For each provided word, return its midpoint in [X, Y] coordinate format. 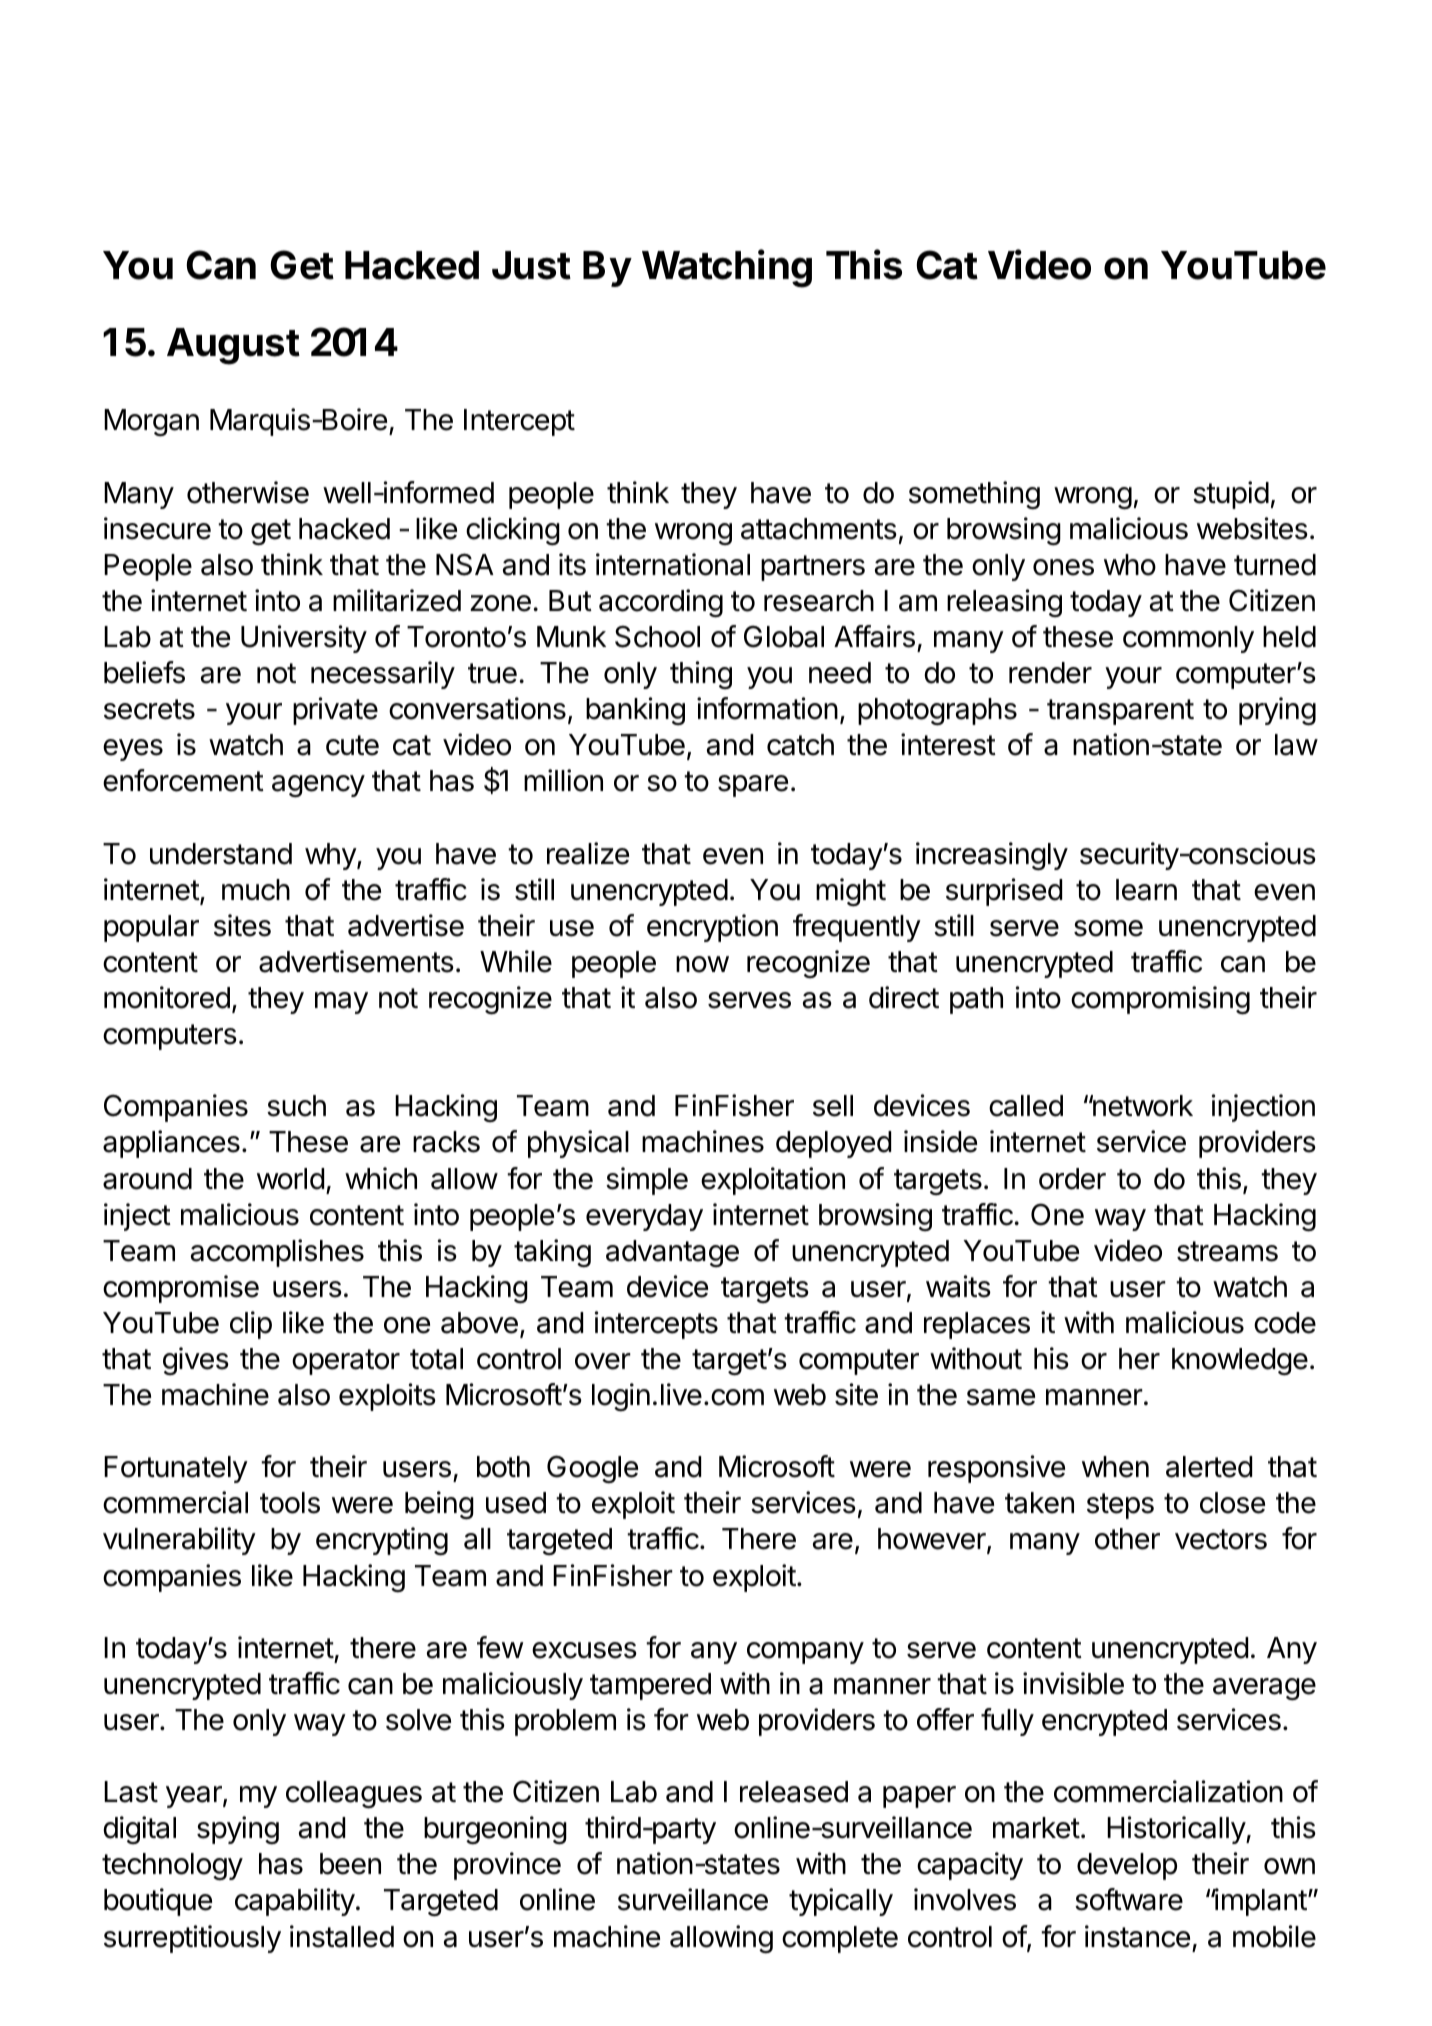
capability [295, 1902]
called [1026, 1106]
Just [531, 265]
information [767, 708]
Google [592, 1469]
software [1129, 1899]
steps [1120, 1506]
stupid [1231, 495]
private [335, 711]
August [233, 346]
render [1050, 673]
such [296, 1106]
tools [290, 1503]
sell [833, 1106]
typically [841, 1902]
